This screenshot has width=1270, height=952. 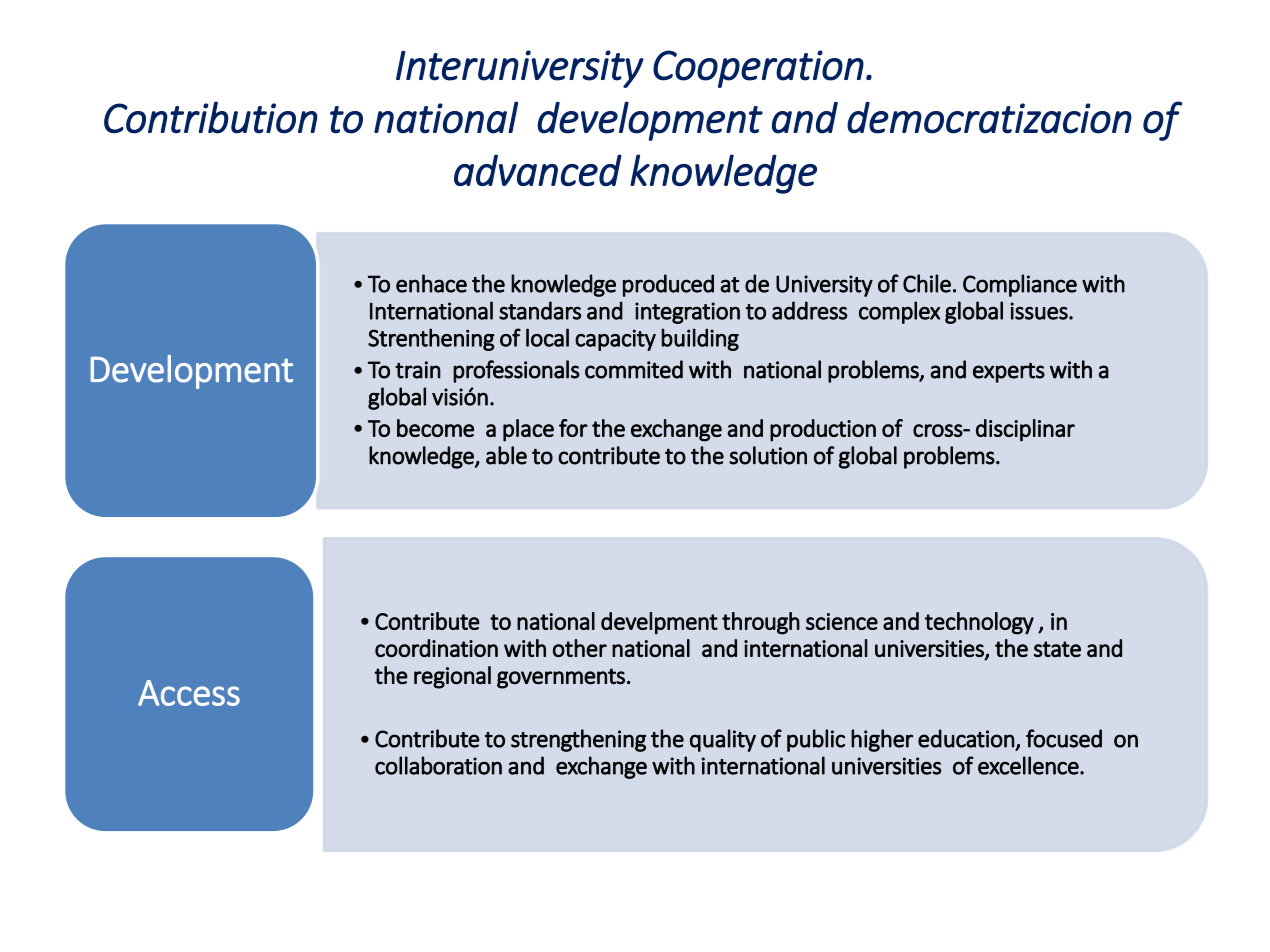 What do you see at coordinates (578, 740) in the screenshot?
I see `strengthening` at bounding box center [578, 740].
